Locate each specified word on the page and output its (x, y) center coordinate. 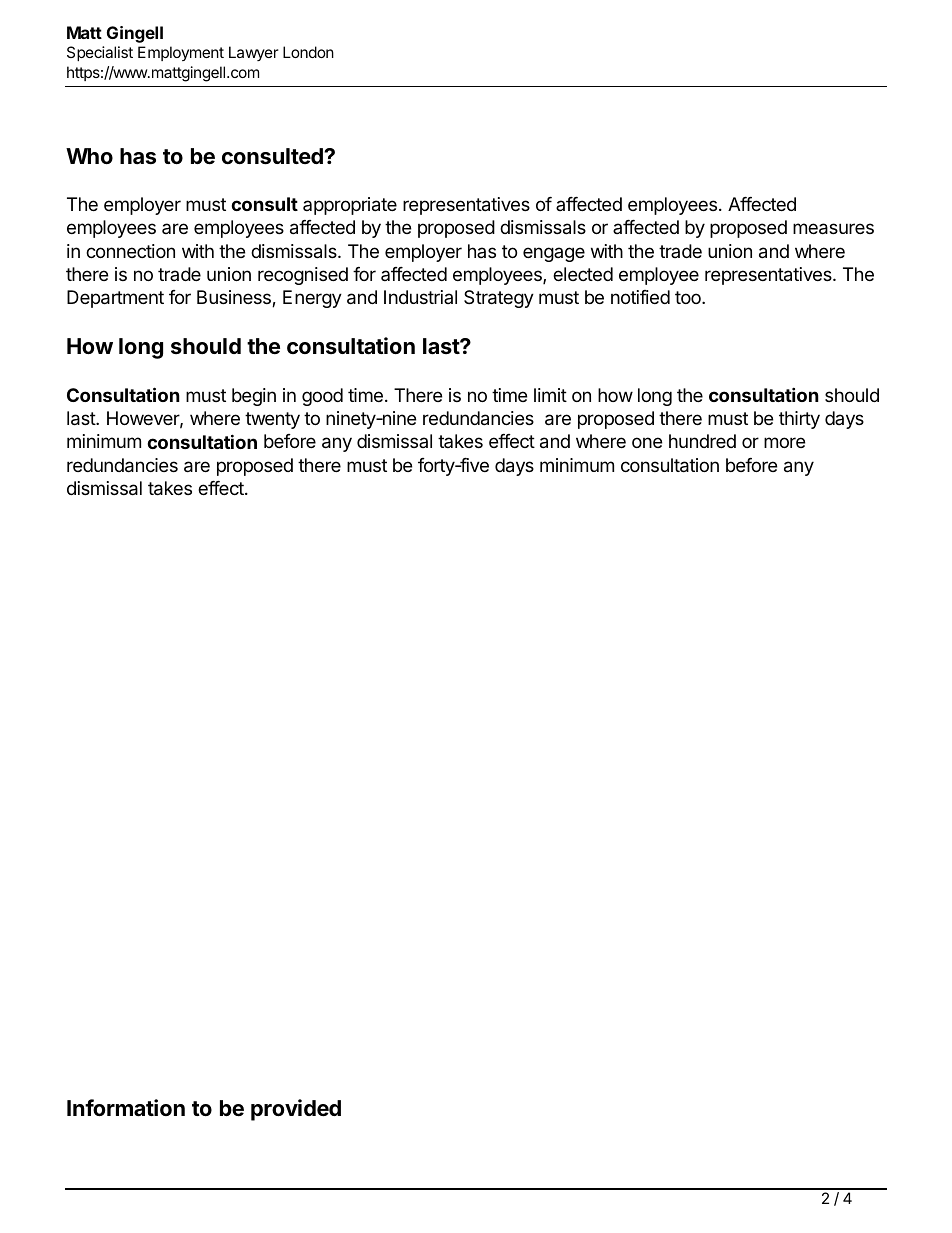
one (647, 442)
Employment (181, 53)
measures (833, 229)
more (784, 442)
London (308, 52)
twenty (272, 420)
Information (126, 1108)
